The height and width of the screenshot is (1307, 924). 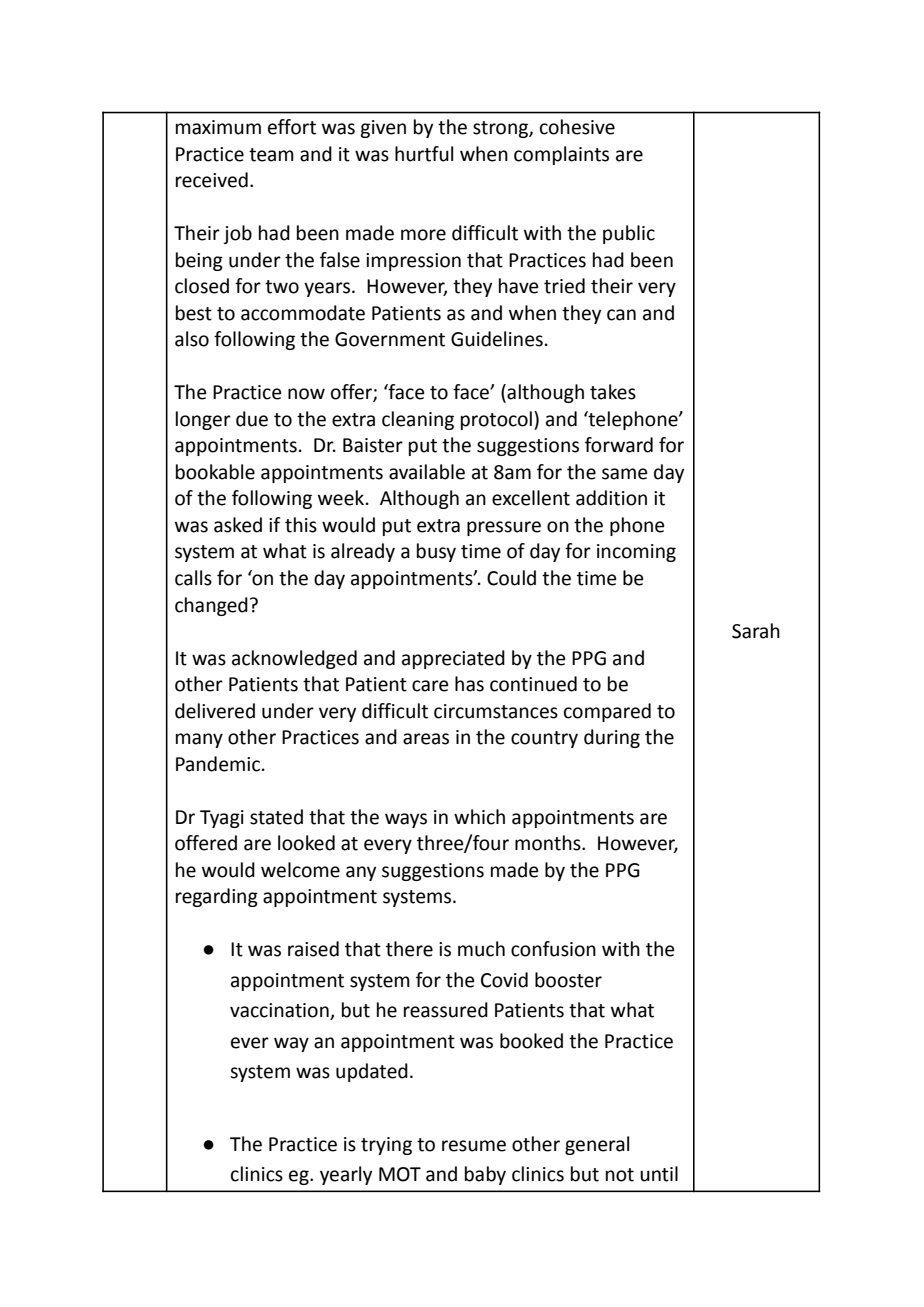 I want to click on incoming, so click(x=636, y=553).
